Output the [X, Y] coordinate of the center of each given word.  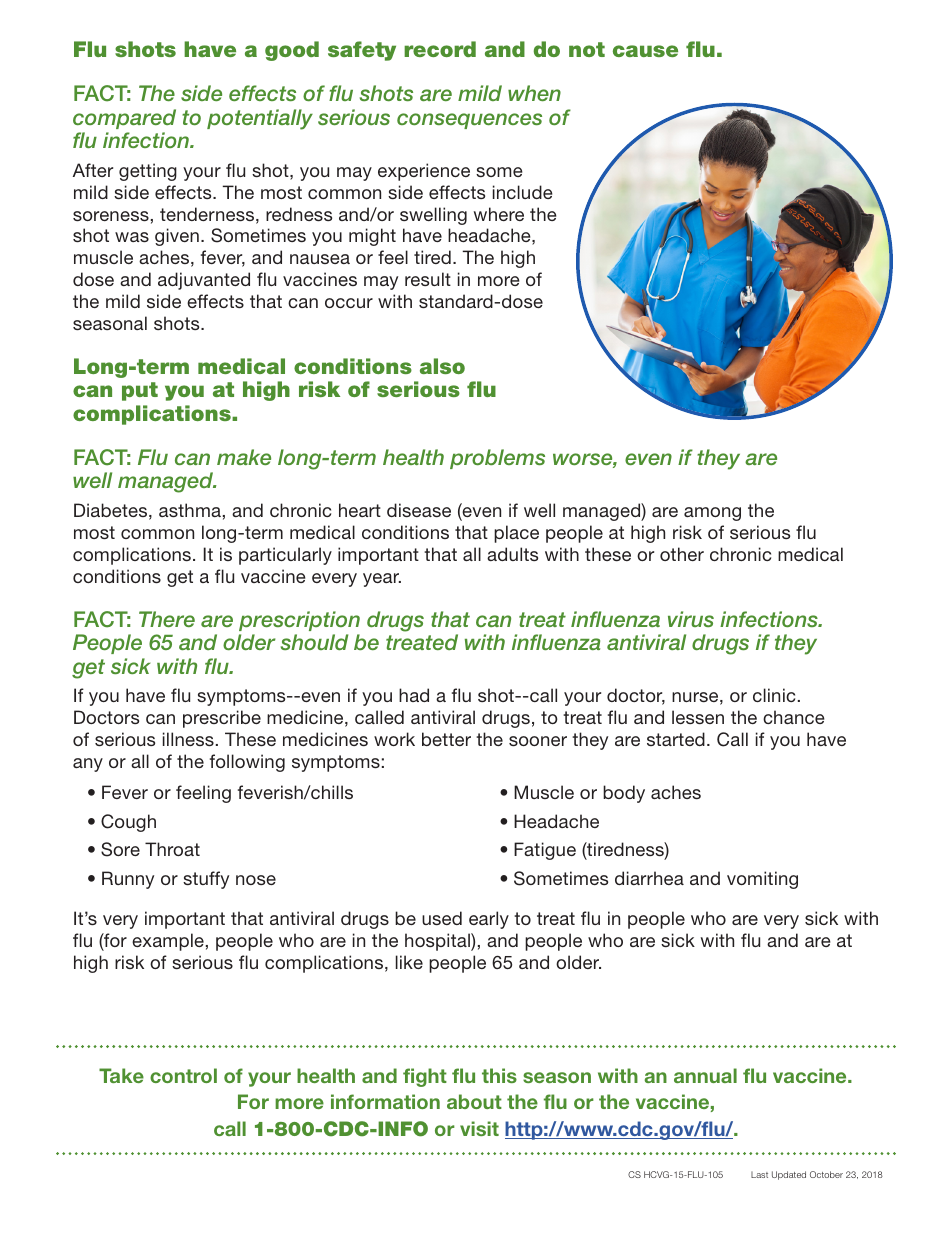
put [140, 391]
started [676, 739]
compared [124, 119]
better [446, 739]
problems [497, 459]
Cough [128, 823]
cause [645, 51]
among [712, 514]
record [440, 49]
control [183, 1075]
